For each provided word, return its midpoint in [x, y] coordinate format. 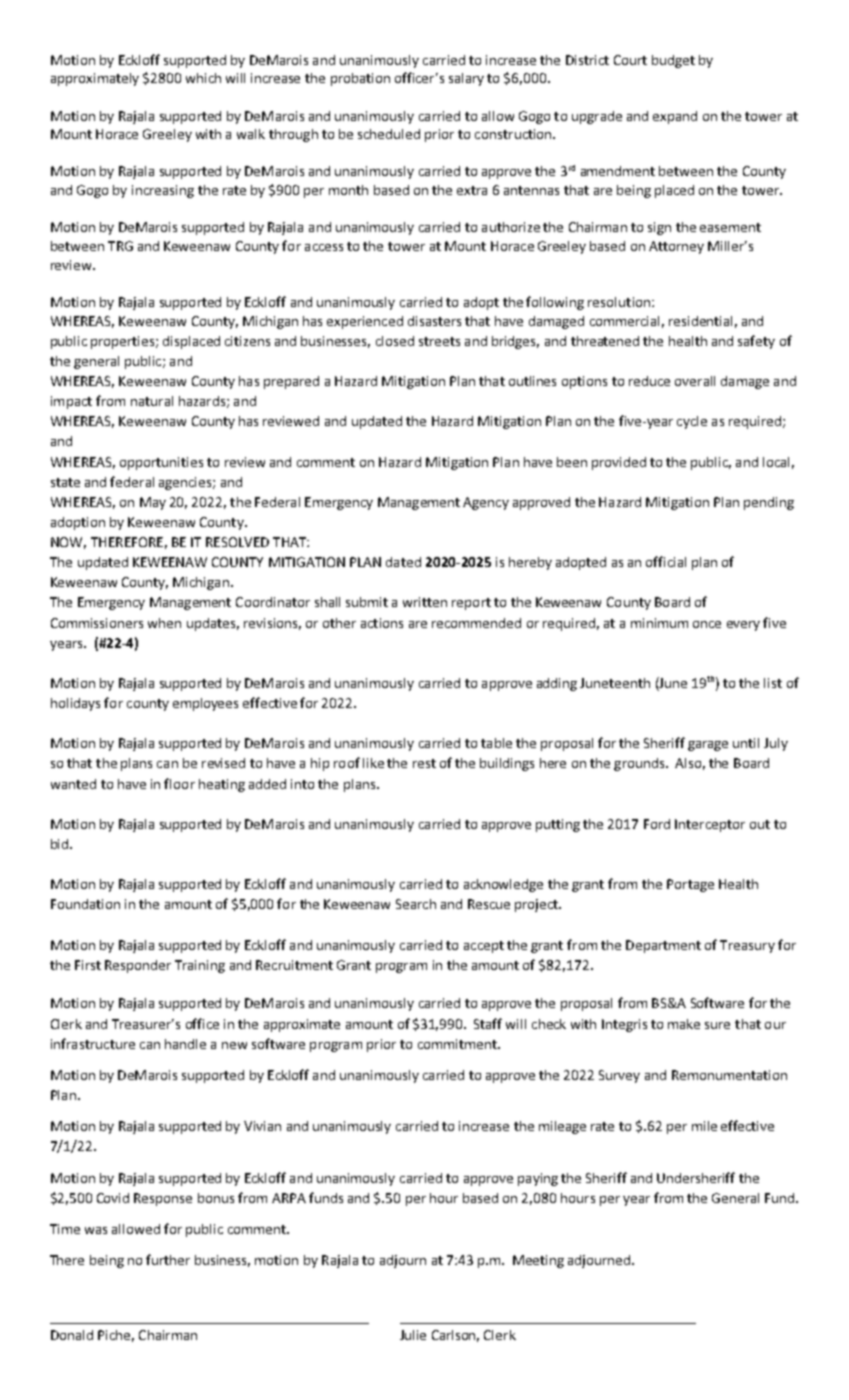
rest [424, 763]
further [168, 1259]
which [203, 78]
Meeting [538, 1261]
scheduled [389, 134]
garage [708, 746]
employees [205, 704]
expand [675, 117]
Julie [413, 1335]
